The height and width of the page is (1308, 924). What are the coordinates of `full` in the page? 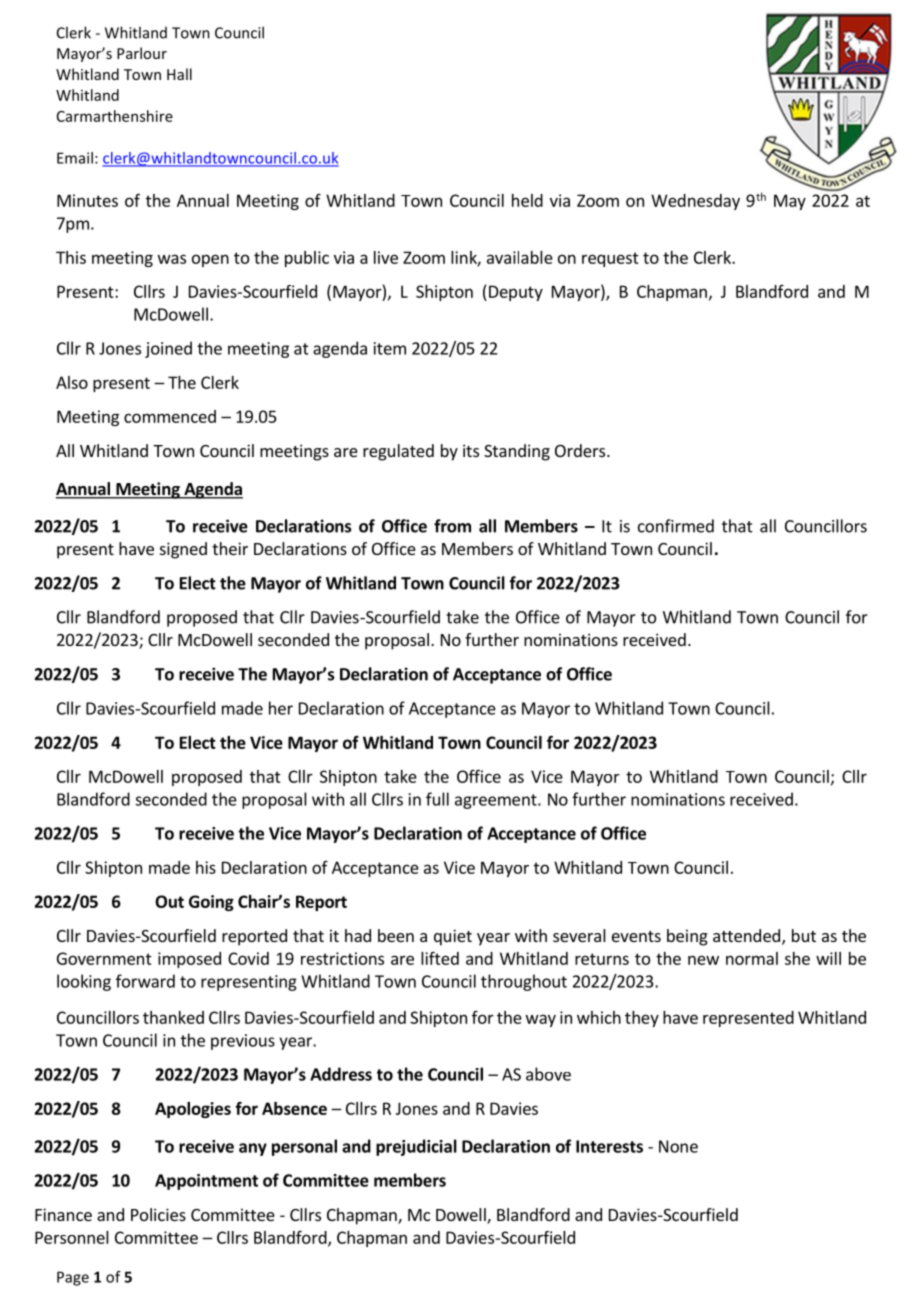 It's located at (437, 799).
